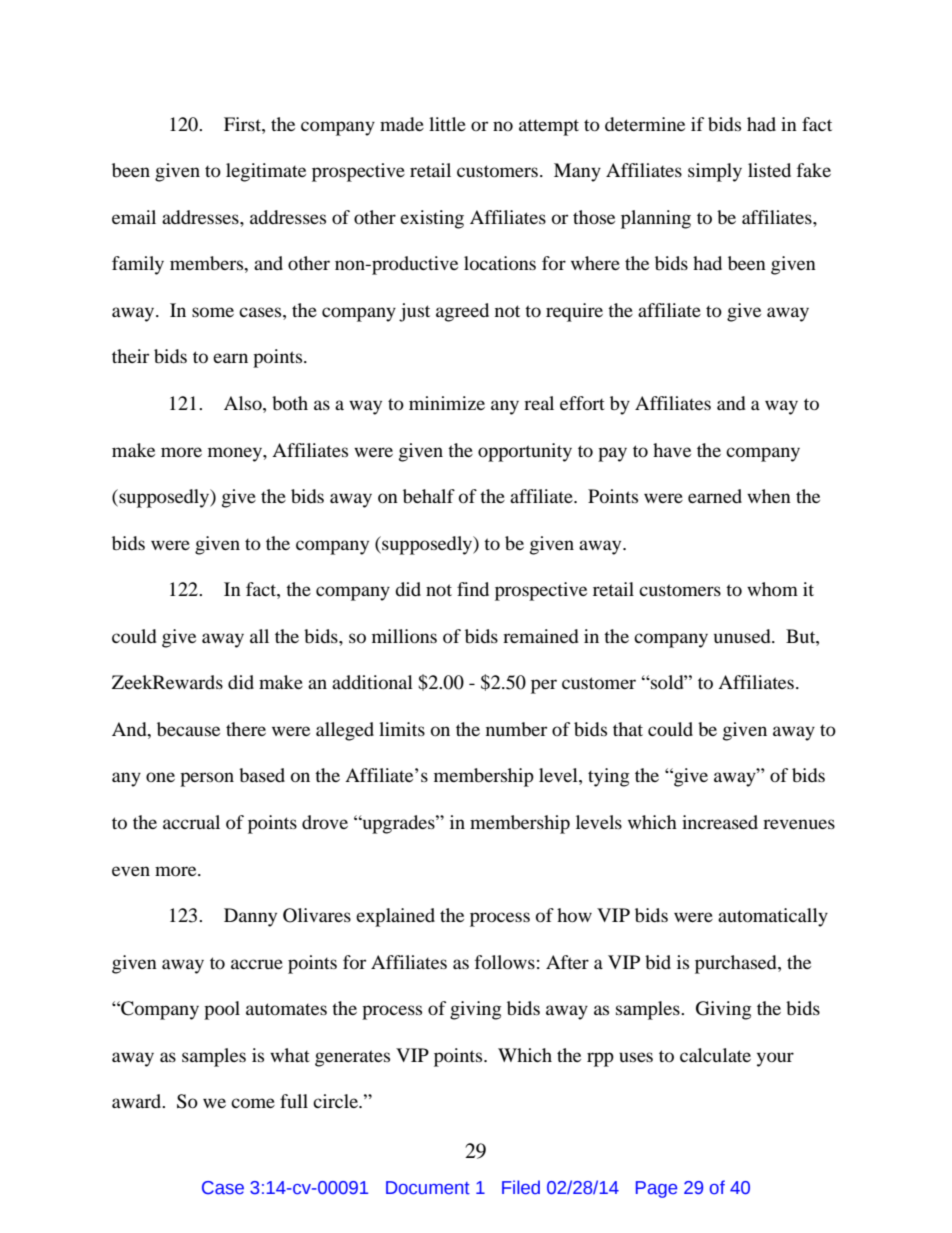 The image size is (952, 1233). Describe the element at coordinates (404, 636) in the screenshot. I see `millions` at that location.
